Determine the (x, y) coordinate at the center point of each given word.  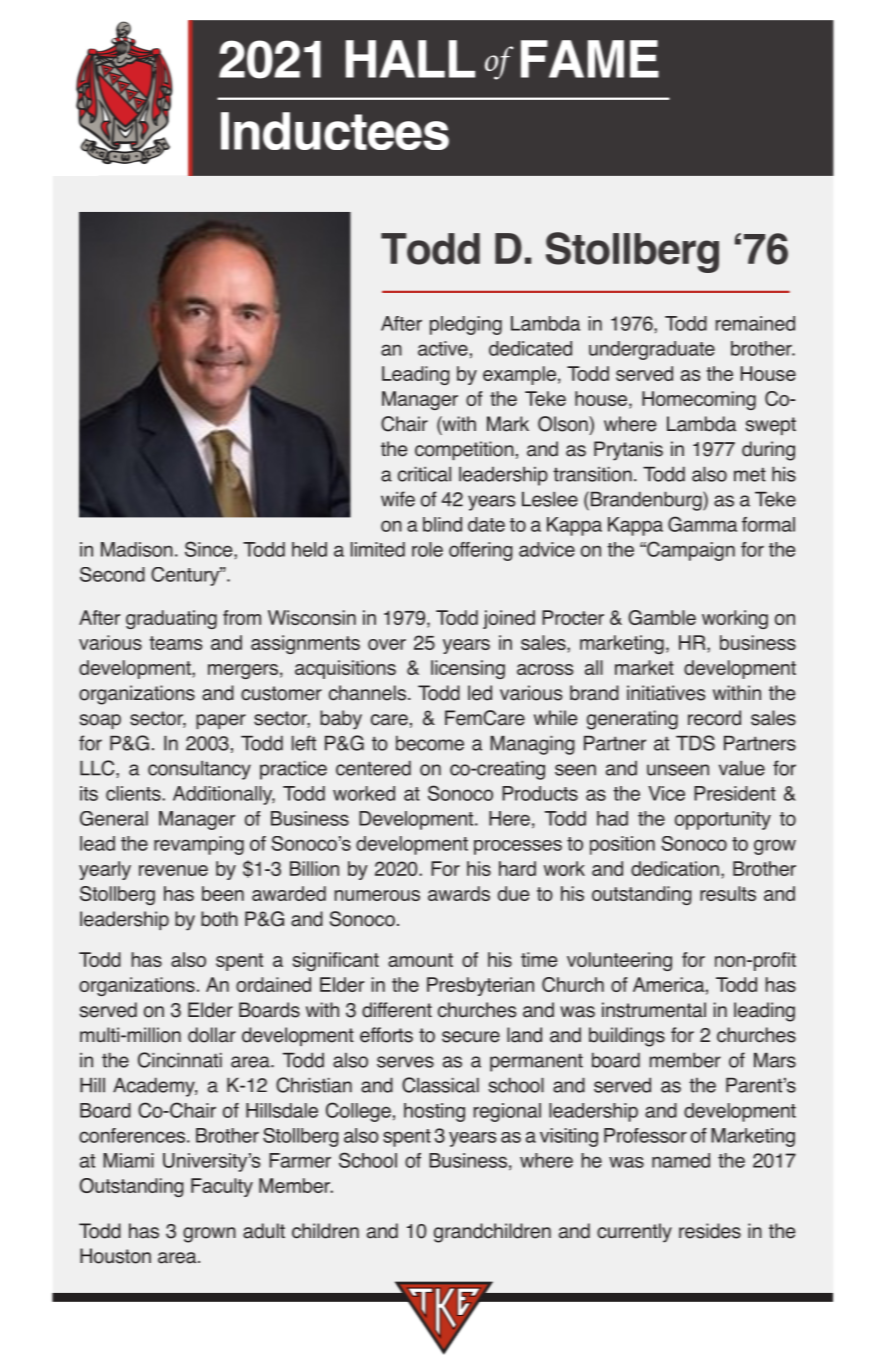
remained (755, 323)
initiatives (666, 693)
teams (176, 643)
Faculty (222, 1187)
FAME (590, 59)
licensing (468, 669)
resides (710, 1231)
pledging (466, 325)
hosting (434, 1112)
